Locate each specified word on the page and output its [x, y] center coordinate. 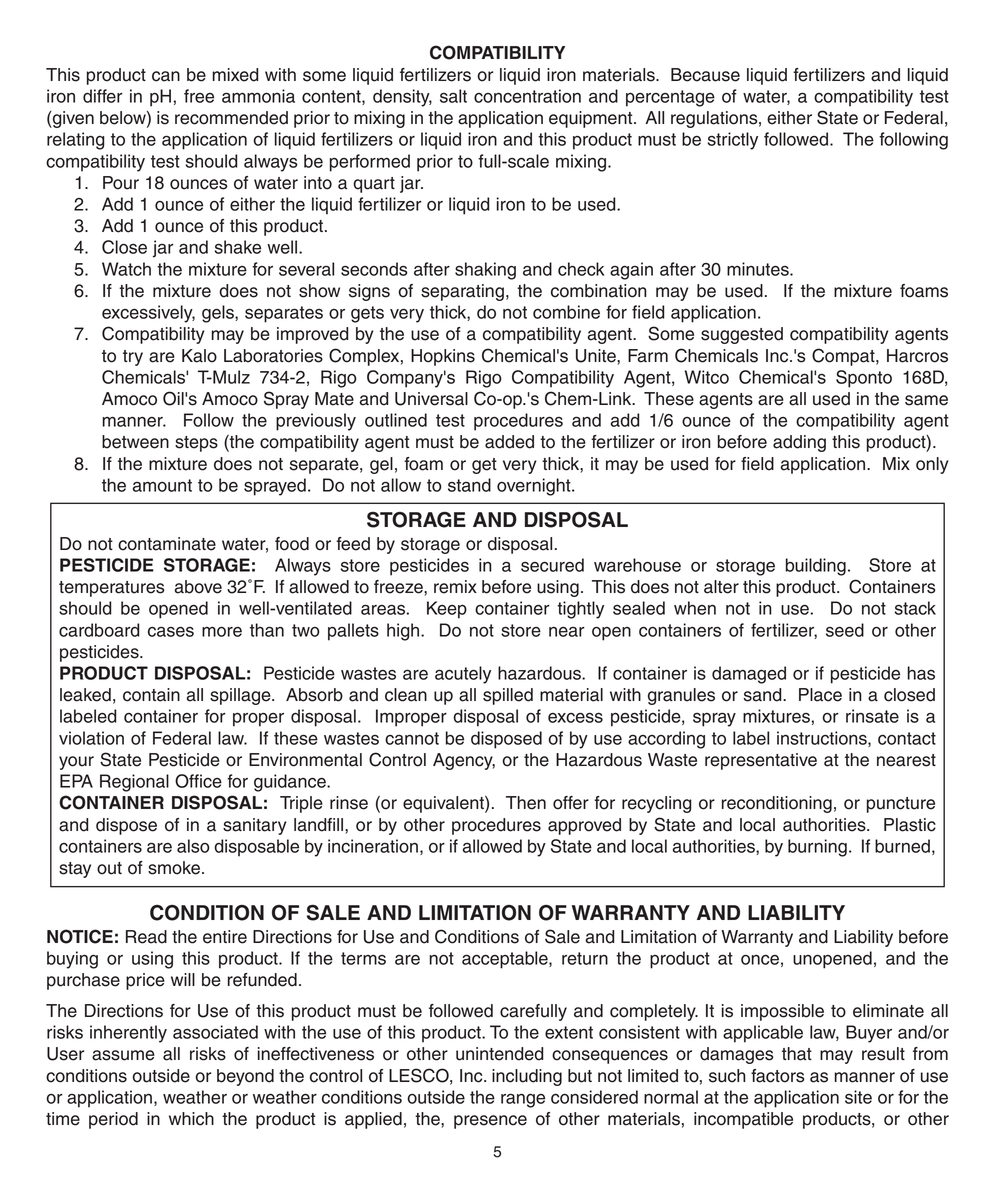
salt [453, 96]
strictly [733, 141]
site [858, 1097]
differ [103, 96]
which [191, 1119]
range [523, 1100]
